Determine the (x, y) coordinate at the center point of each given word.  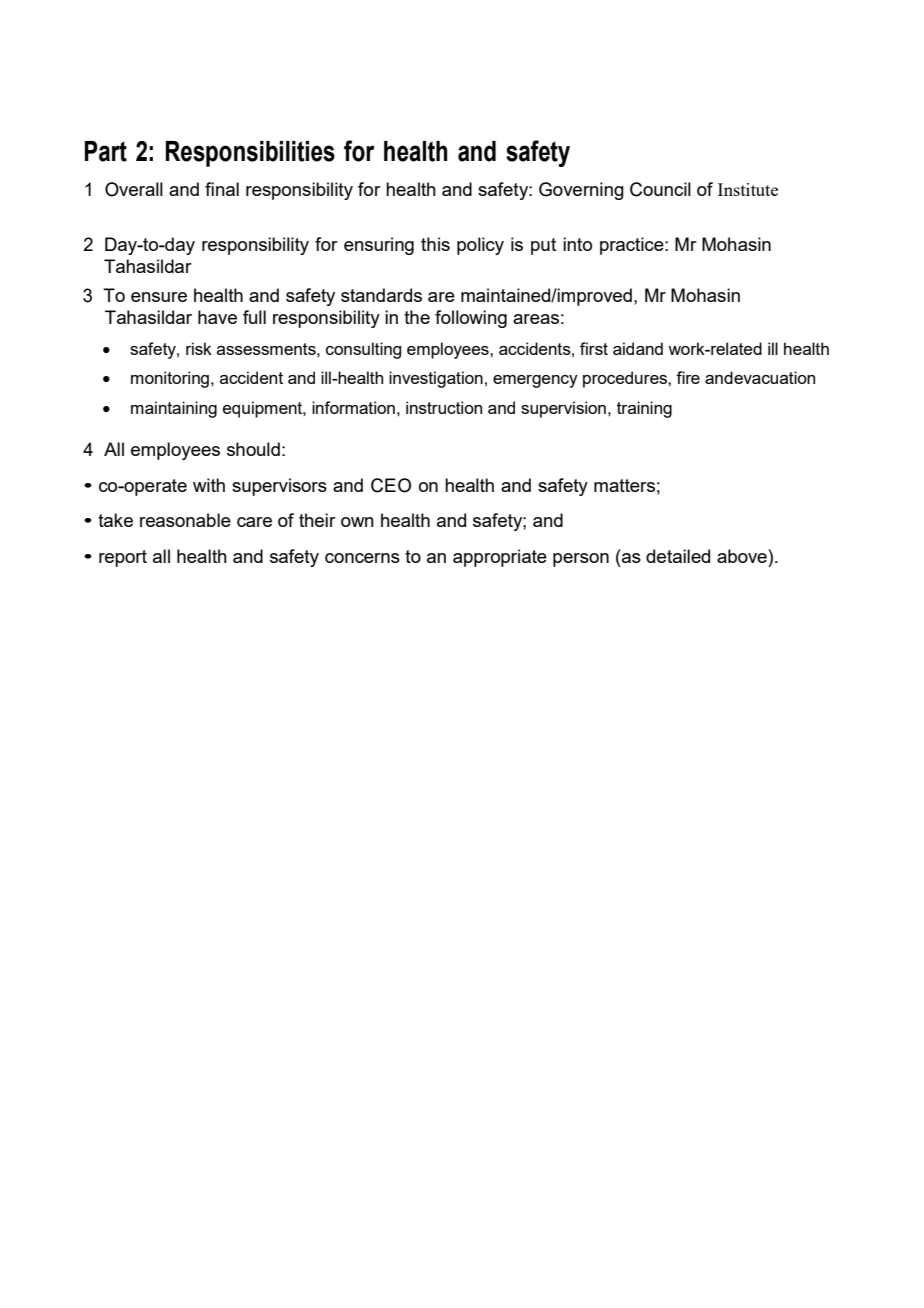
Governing (581, 191)
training (644, 409)
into (577, 244)
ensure (159, 297)
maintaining (174, 409)
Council (660, 189)
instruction (444, 407)
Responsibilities (250, 154)
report (123, 558)
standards (381, 295)
